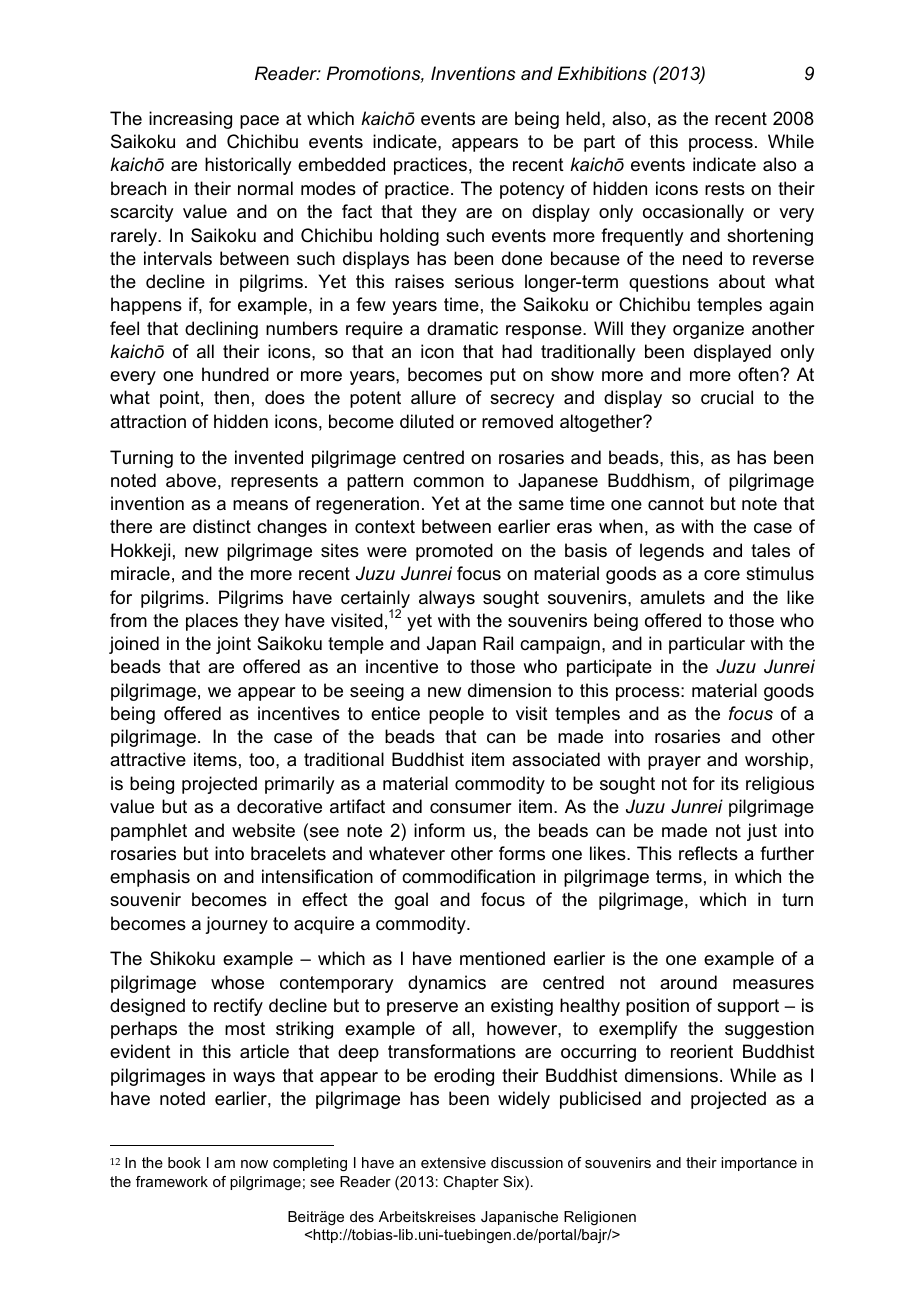 Image resolution: width=924 pixels, height=1308 pixels. I want to click on crucial, so click(727, 397).
